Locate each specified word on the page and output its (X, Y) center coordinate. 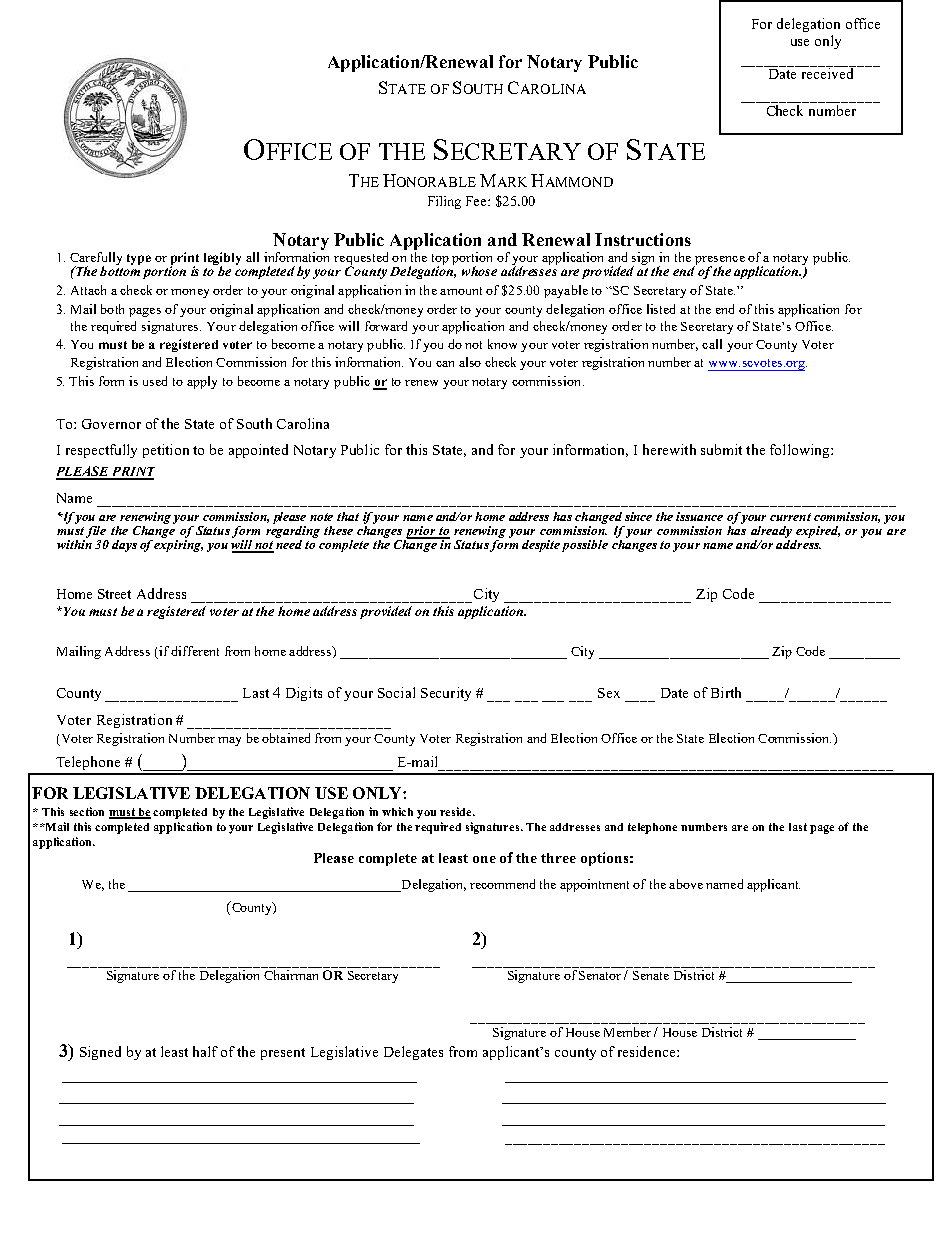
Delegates (413, 1053)
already (771, 532)
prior (421, 532)
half (205, 1051)
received (827, 72)
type (139, 259)
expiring (178, 544)
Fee (477, 201)
